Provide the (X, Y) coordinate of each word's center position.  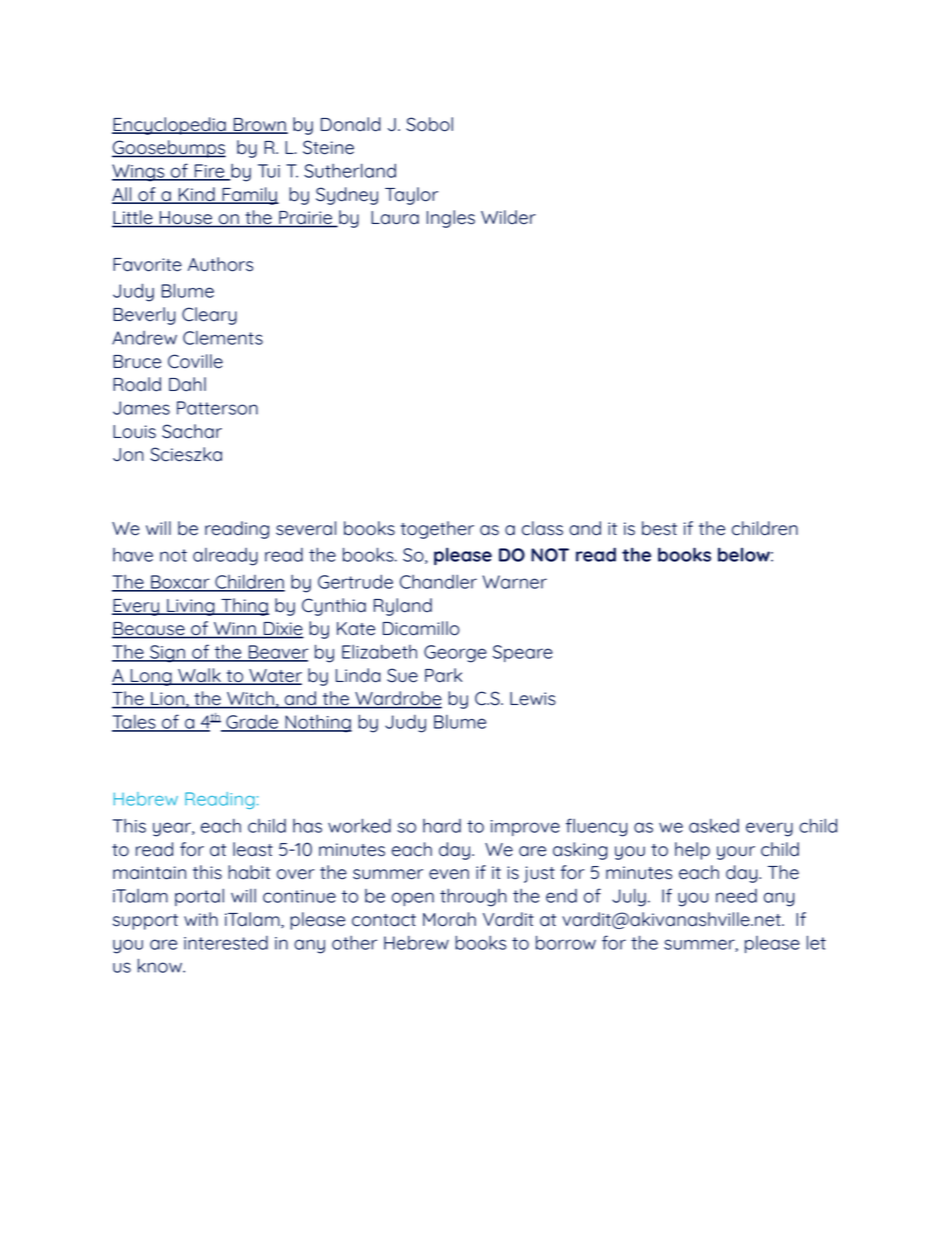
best (659, 528)
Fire (210, 172)
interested (226, 943)
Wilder (508, 217)
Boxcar (180, 583)
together (437, 530)
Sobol (429, 124)
